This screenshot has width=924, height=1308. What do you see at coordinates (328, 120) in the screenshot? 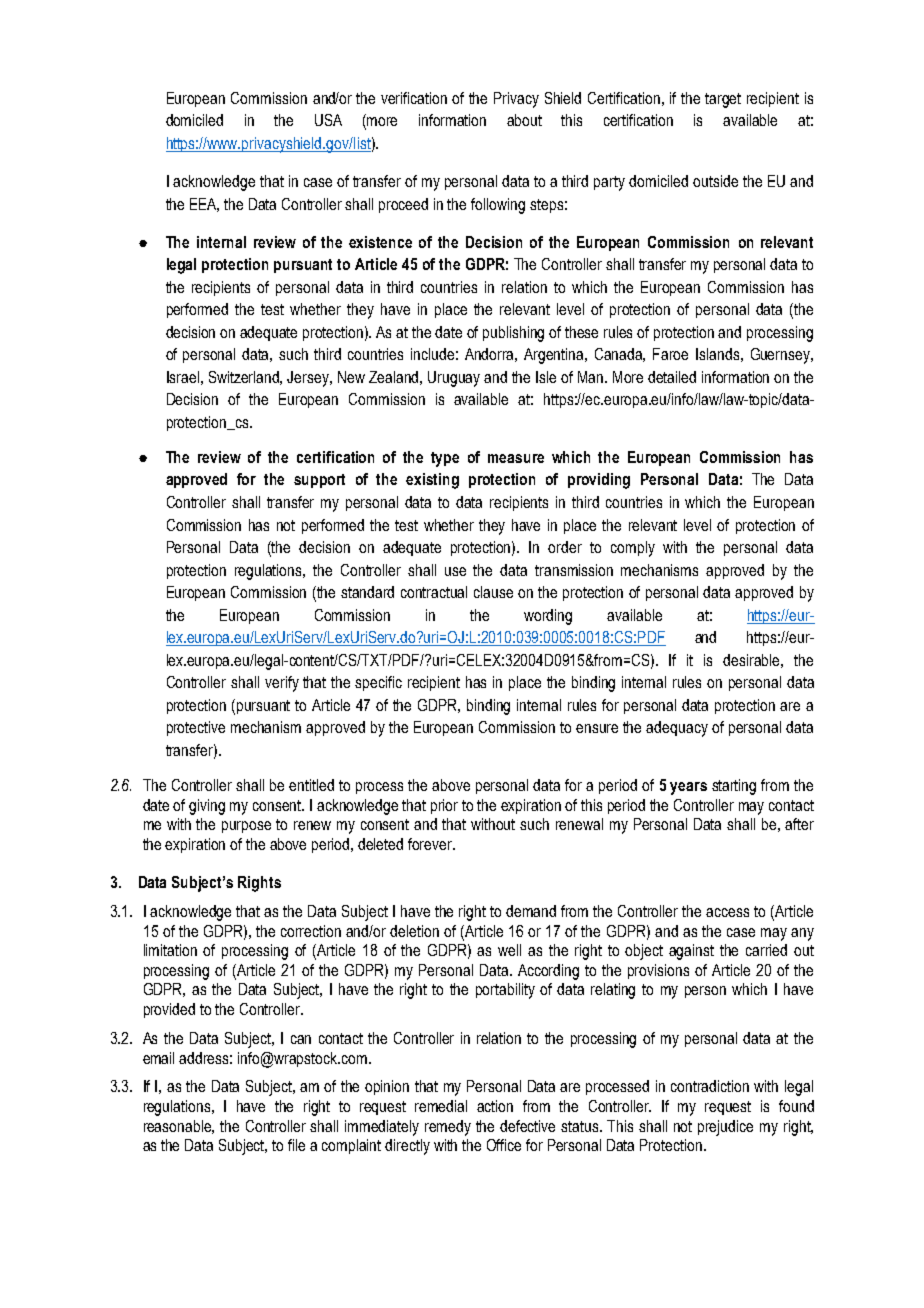
I see `USA` at bounding box center [328, 120].
